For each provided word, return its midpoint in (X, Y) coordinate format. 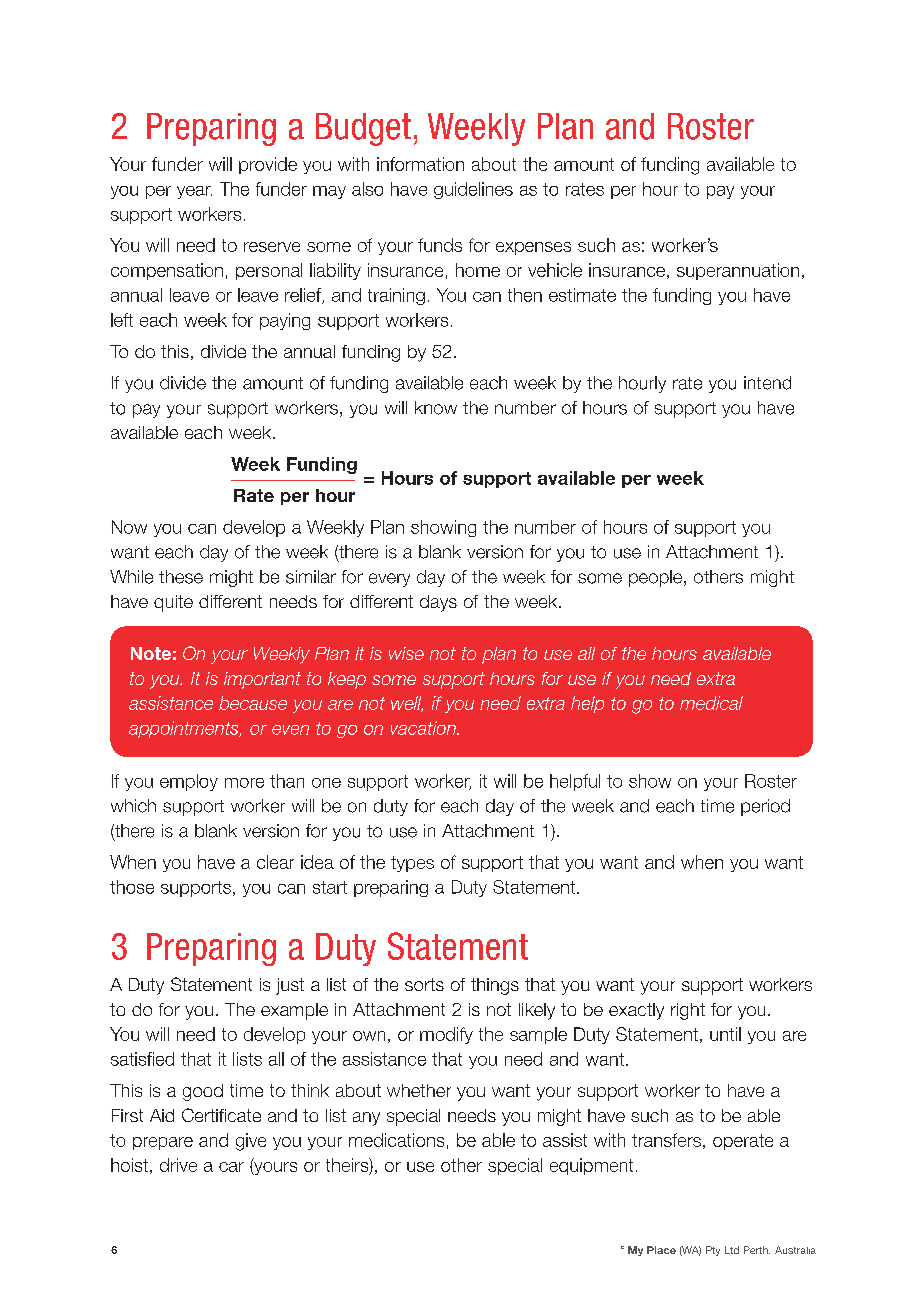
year (194, 192)
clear (275, 862)
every (389, 580)
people (657, 578)
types (412, 864)
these (181, 577)
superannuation (738, 271)
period (765, 807)
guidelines (473, 190)
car (231, 1167)
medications (396, 1140)
